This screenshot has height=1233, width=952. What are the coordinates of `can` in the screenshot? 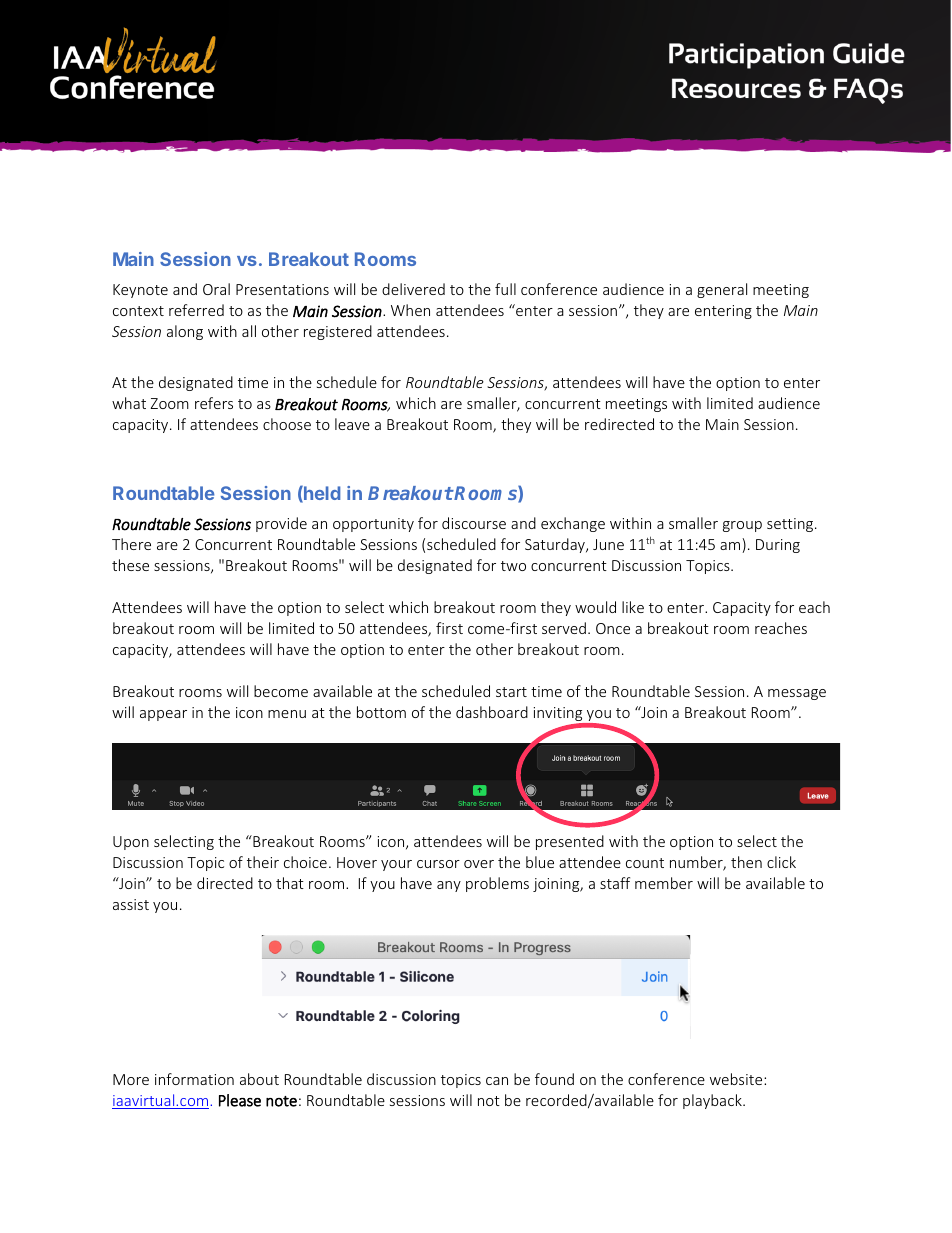 It's located at (497, 1081).
